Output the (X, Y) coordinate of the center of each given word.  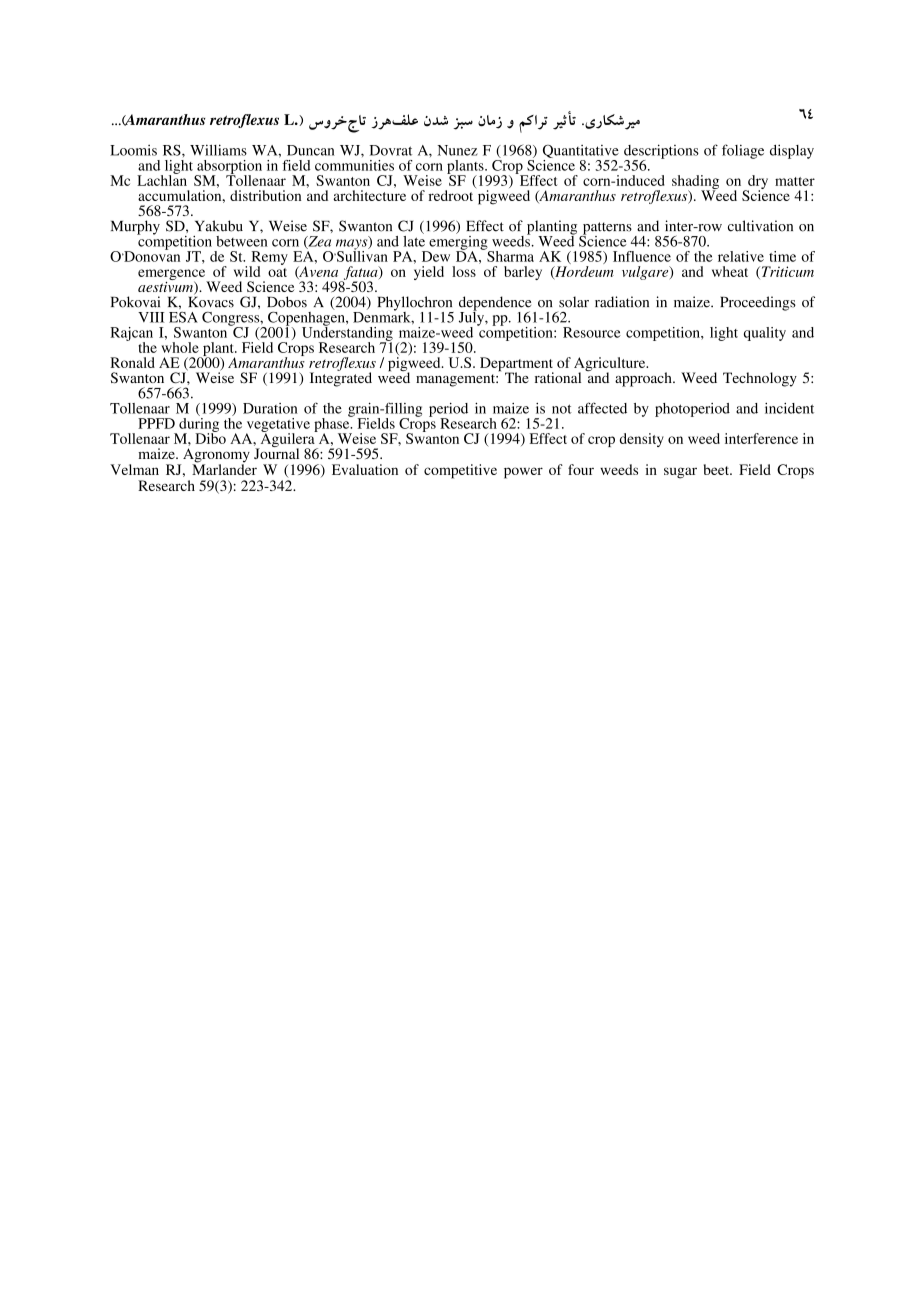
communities (354, 165)
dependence (495, 304)
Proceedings (758, 303)
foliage (743, 151)
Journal (276, 452)
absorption (228, 168)
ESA (183, 317)
